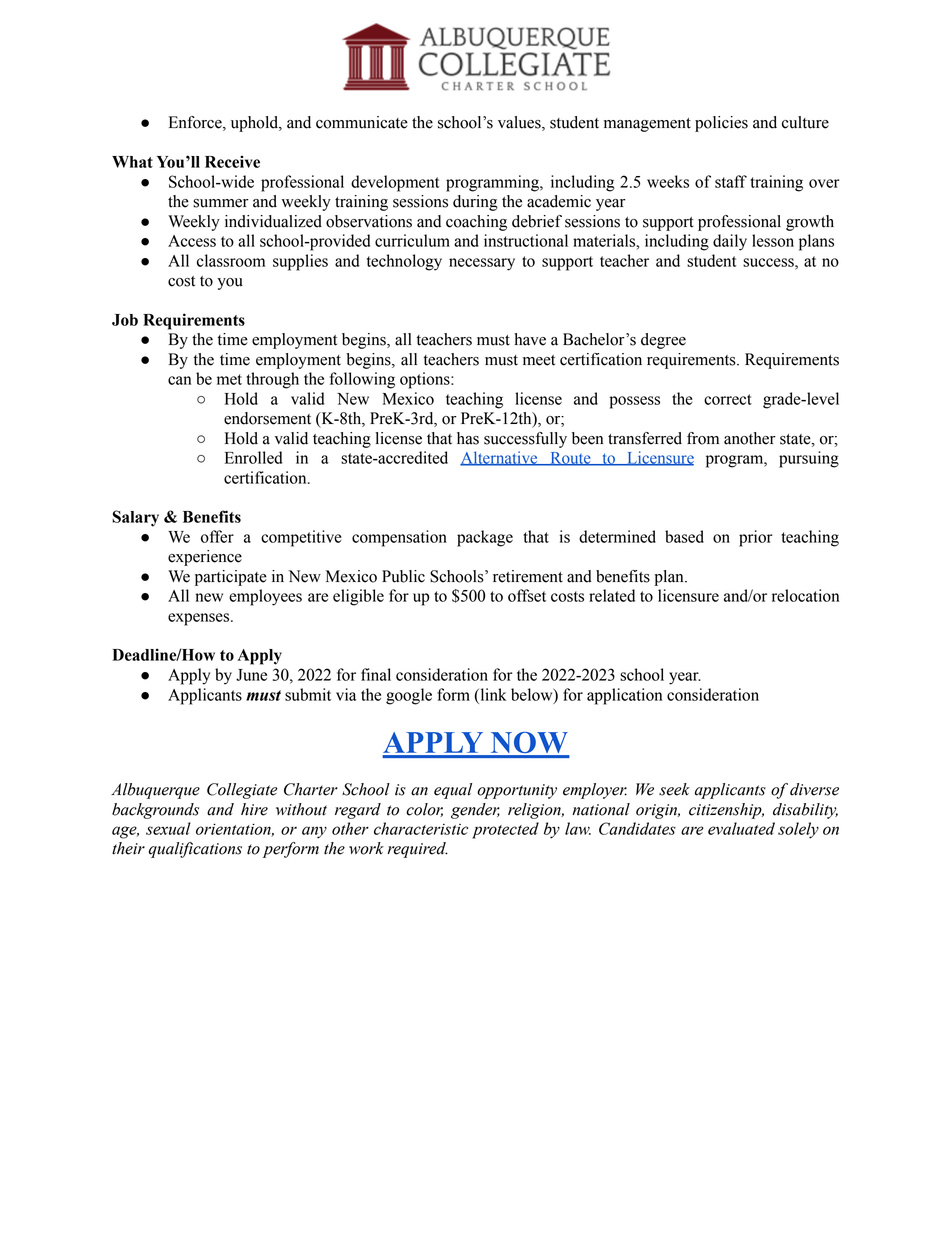 The height and width of the screenshot is (1233, 952). Describe the element at coordinates (468, 438) in the screenshot. I see `has` at that location.
